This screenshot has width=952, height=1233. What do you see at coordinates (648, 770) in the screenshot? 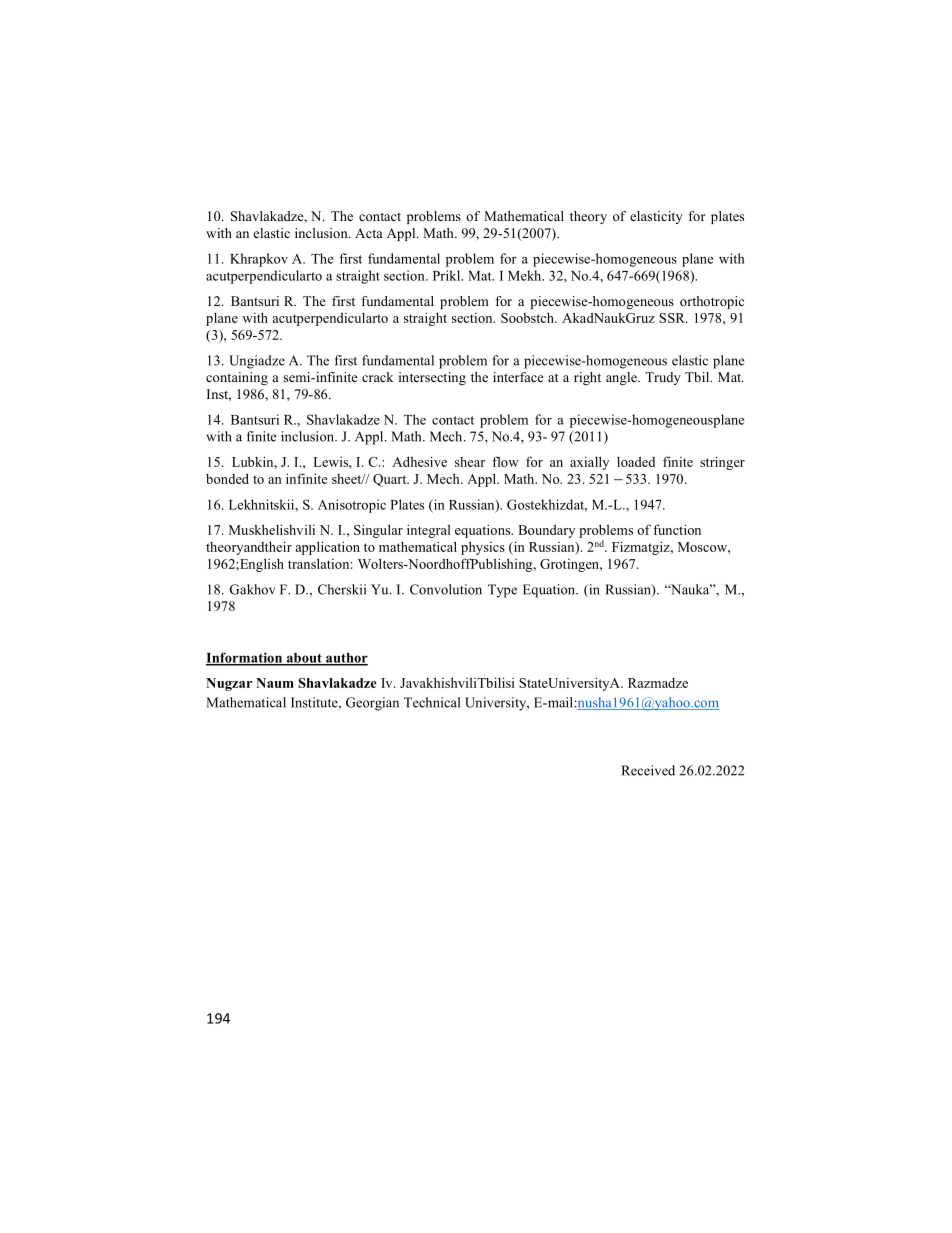
I see `Received` at bounding box center [648, 770].
